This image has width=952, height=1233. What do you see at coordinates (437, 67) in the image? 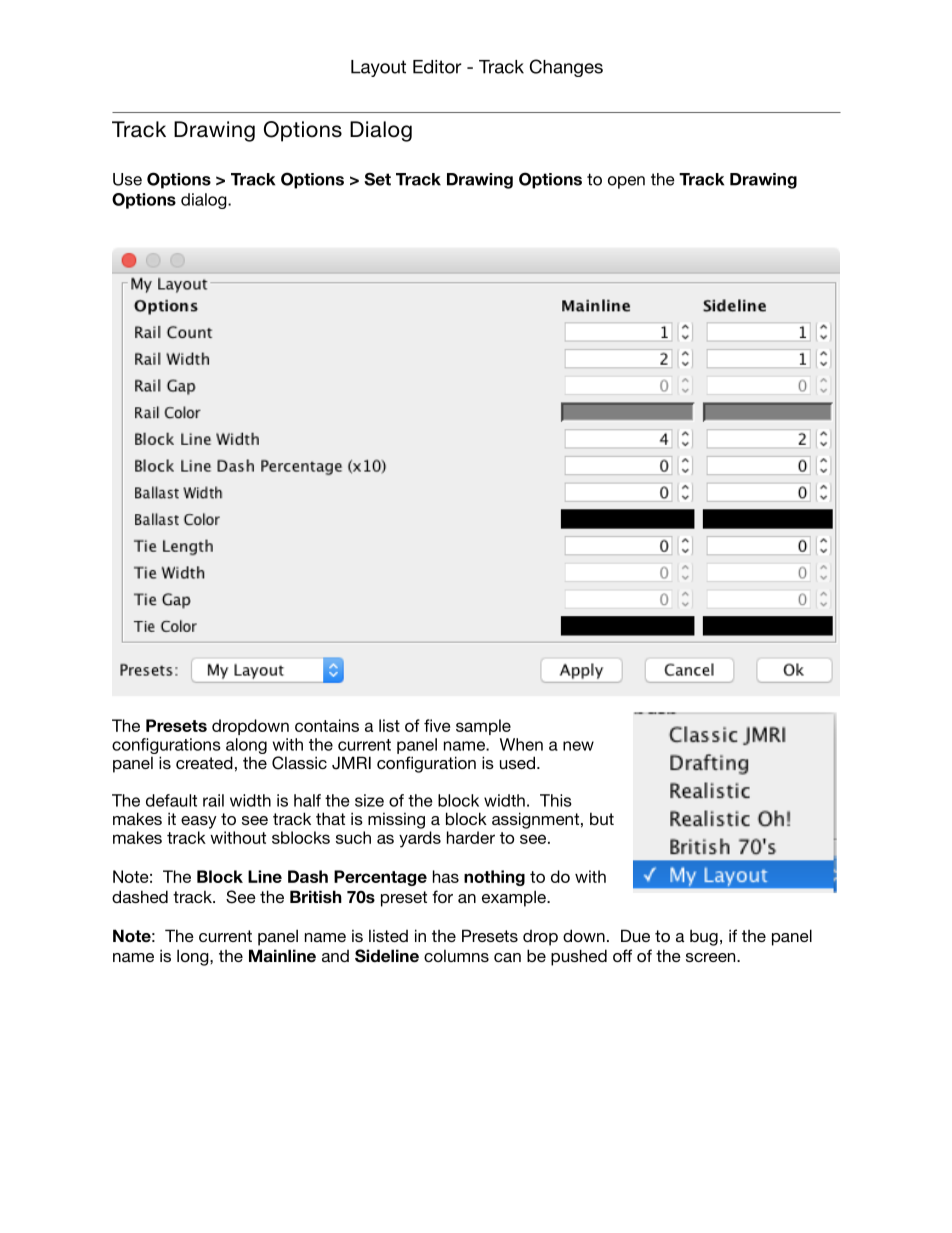
I see `Editor` at bounding box center [437, 67].
